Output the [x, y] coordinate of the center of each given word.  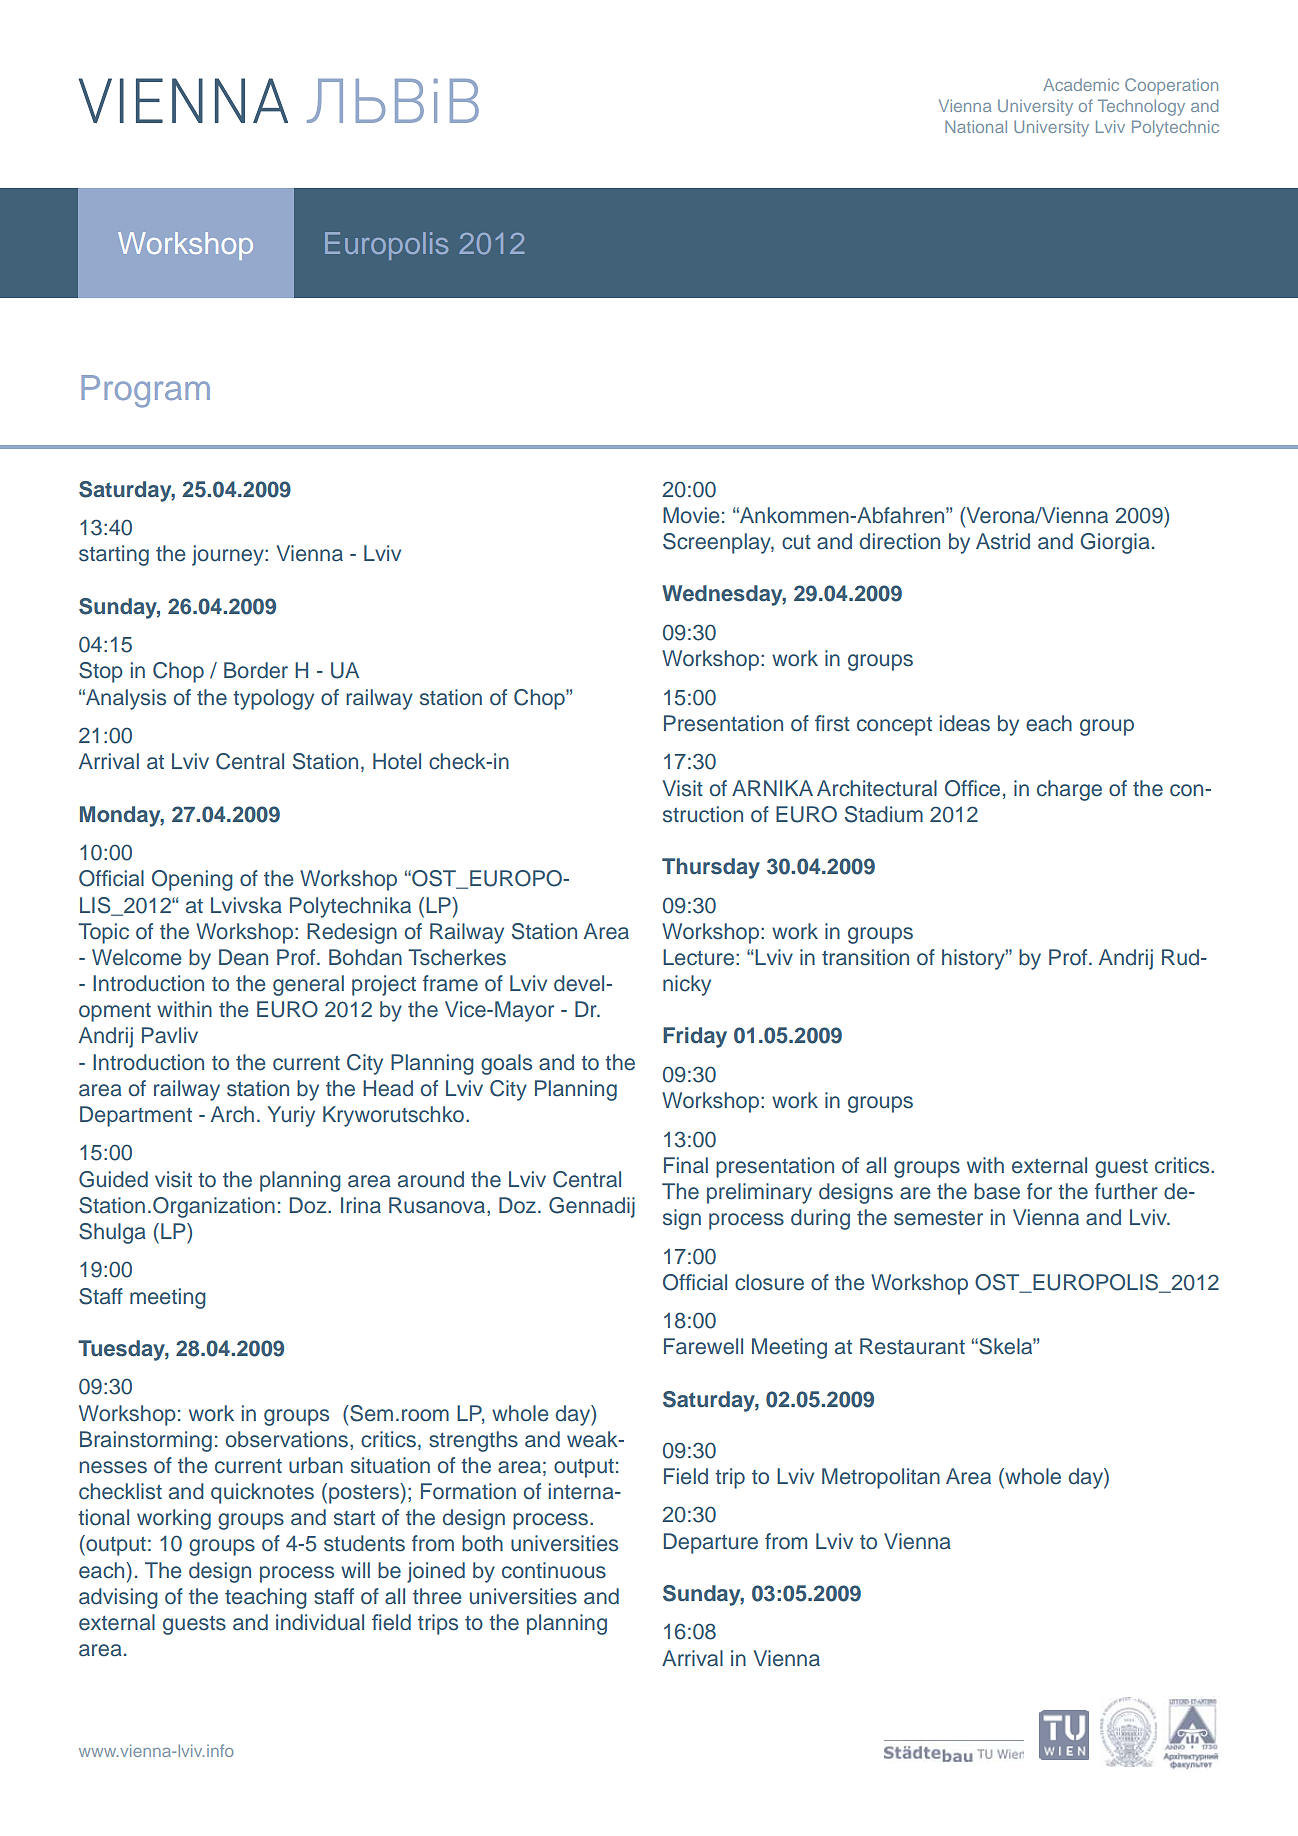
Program [145, 391]
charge [1069, 790]
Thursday [711, 868]
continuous [554, 1570]
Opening [192, 880]
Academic [1081, 84]
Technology [1141, 107]
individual [320, 1622]
